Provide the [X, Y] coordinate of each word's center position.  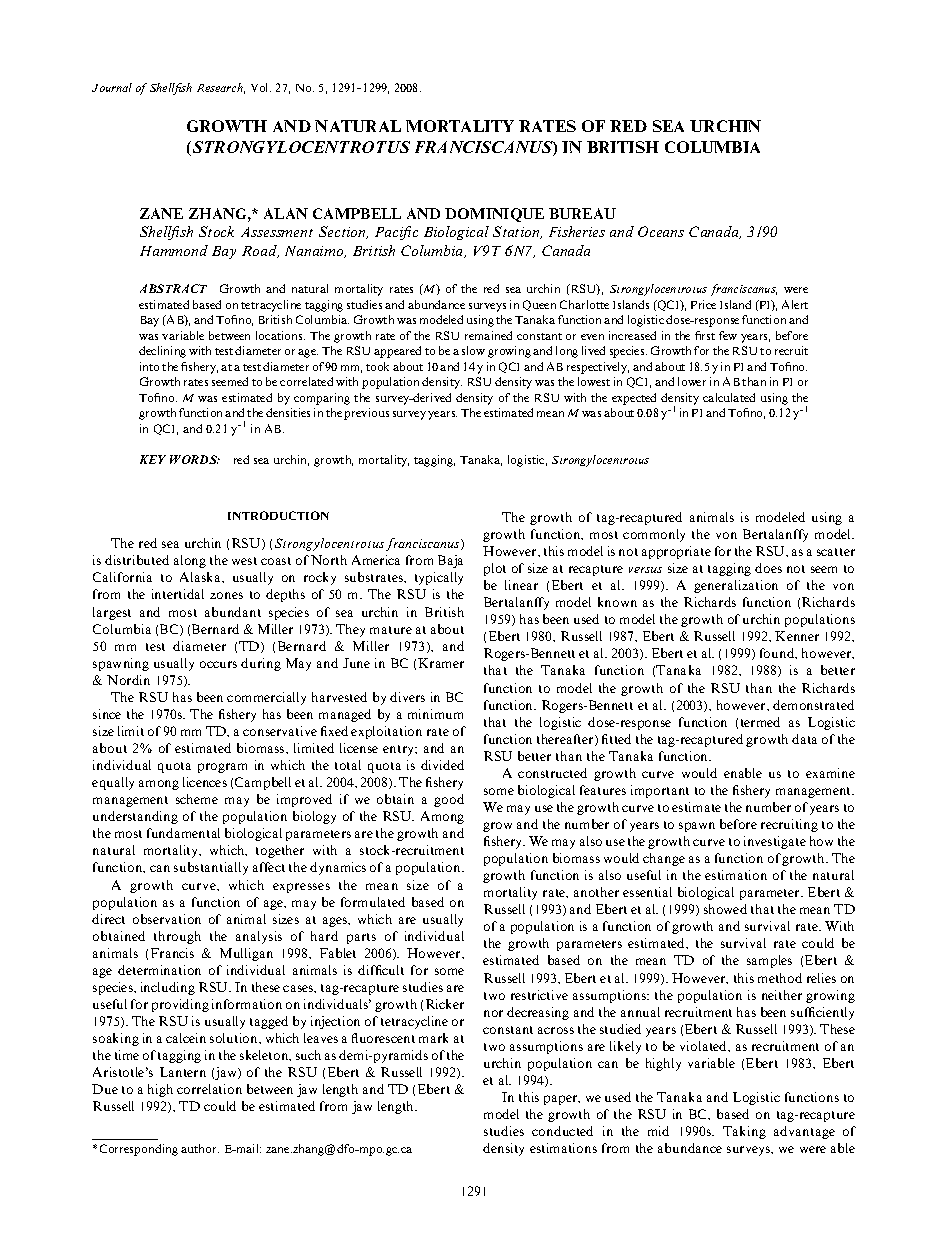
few [728, 335]
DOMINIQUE [494, 215]
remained [488, 335]
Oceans [661, 231]
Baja [450, 561]
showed [725, 909]
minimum [435, 714]
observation [167, 919]
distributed [137, 560]
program [222, 768]
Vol [261, 87]
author [200, 1148]
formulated [373, 902]
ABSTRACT [173, 288]
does [768, 568]
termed [760, 722]
